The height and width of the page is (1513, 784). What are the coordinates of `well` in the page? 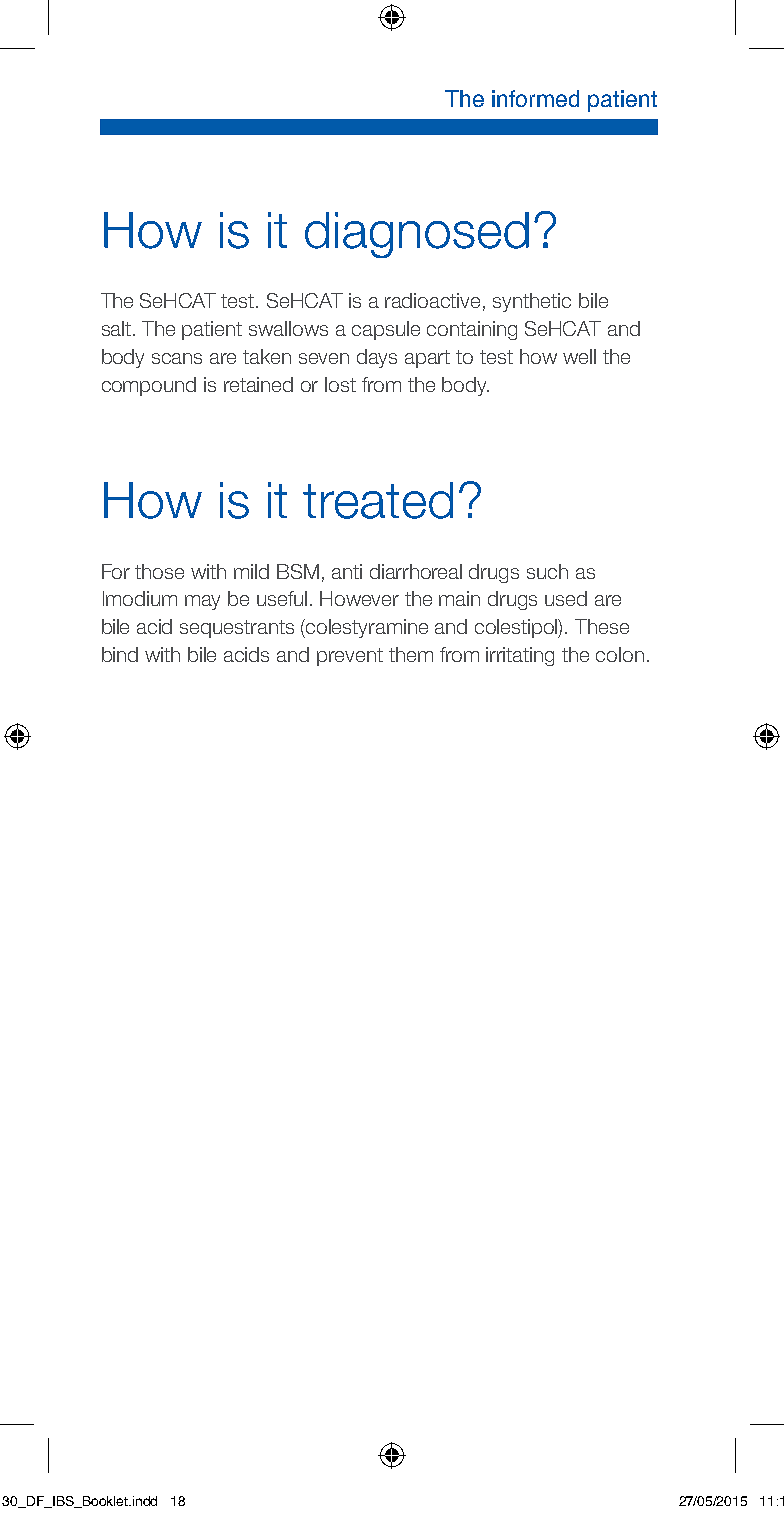 It's located at (579, 356).
